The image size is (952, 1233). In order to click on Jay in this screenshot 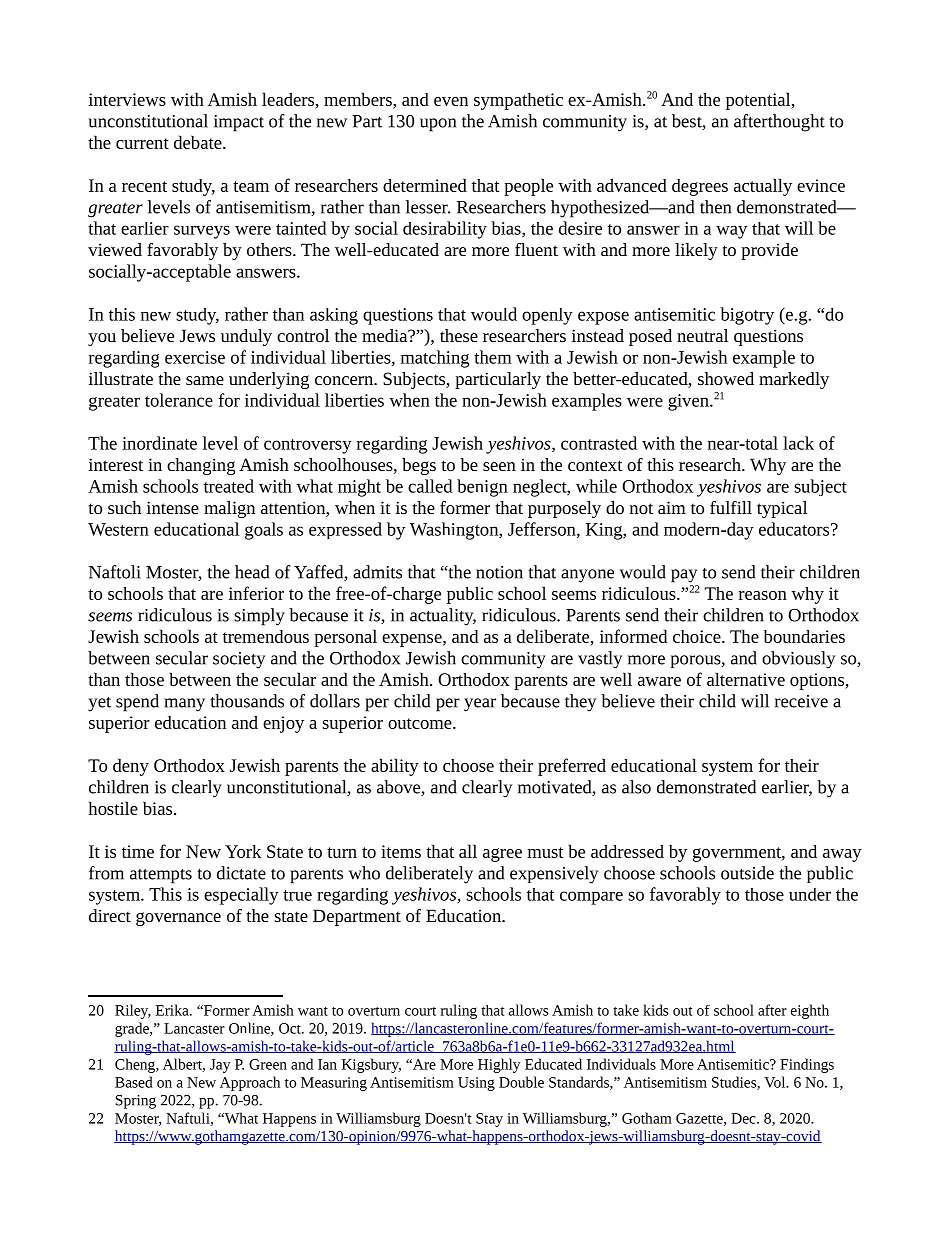, I will do `click(220, 1066)`.
